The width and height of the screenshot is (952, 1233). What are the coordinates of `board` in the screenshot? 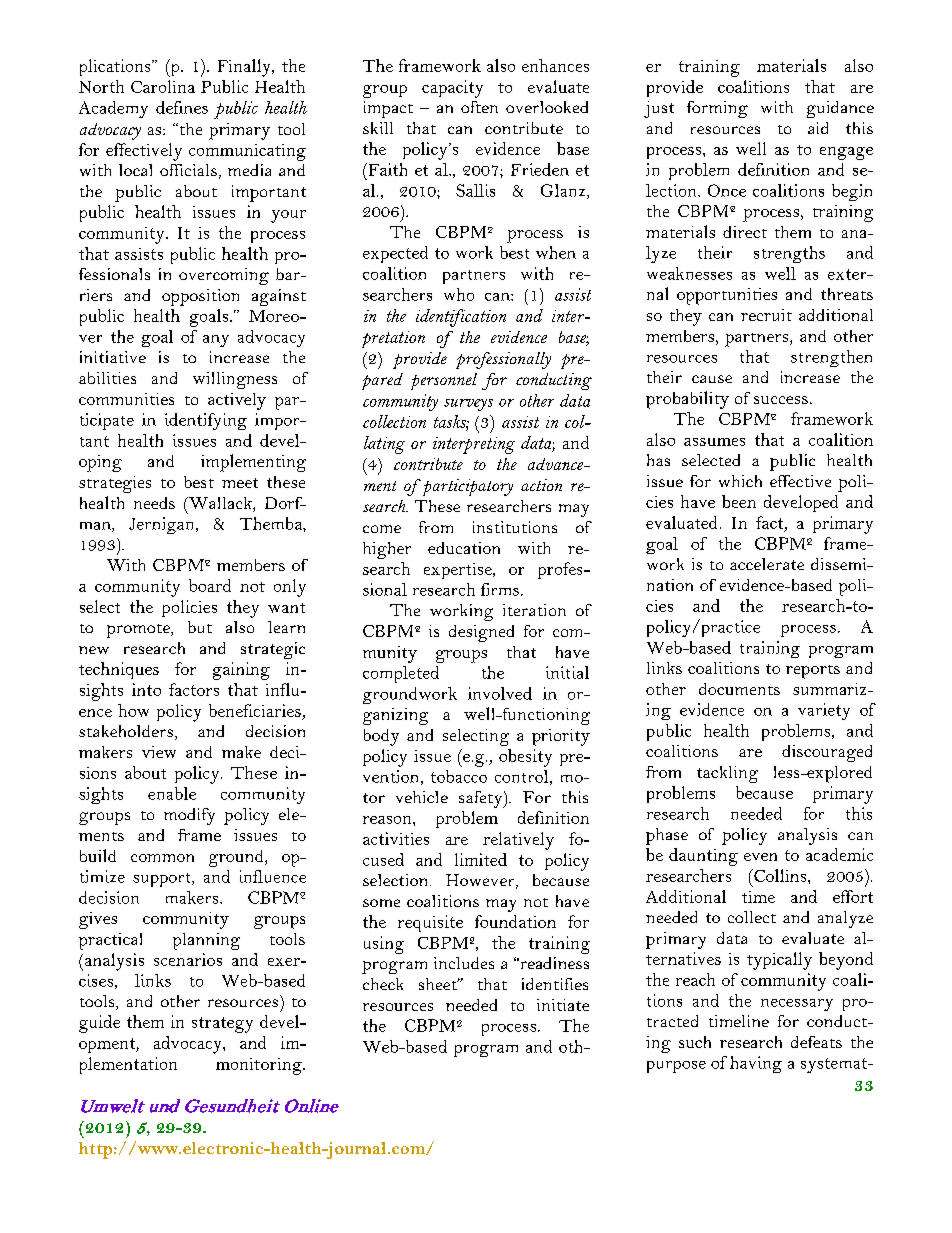 It's located at (210, 585).
